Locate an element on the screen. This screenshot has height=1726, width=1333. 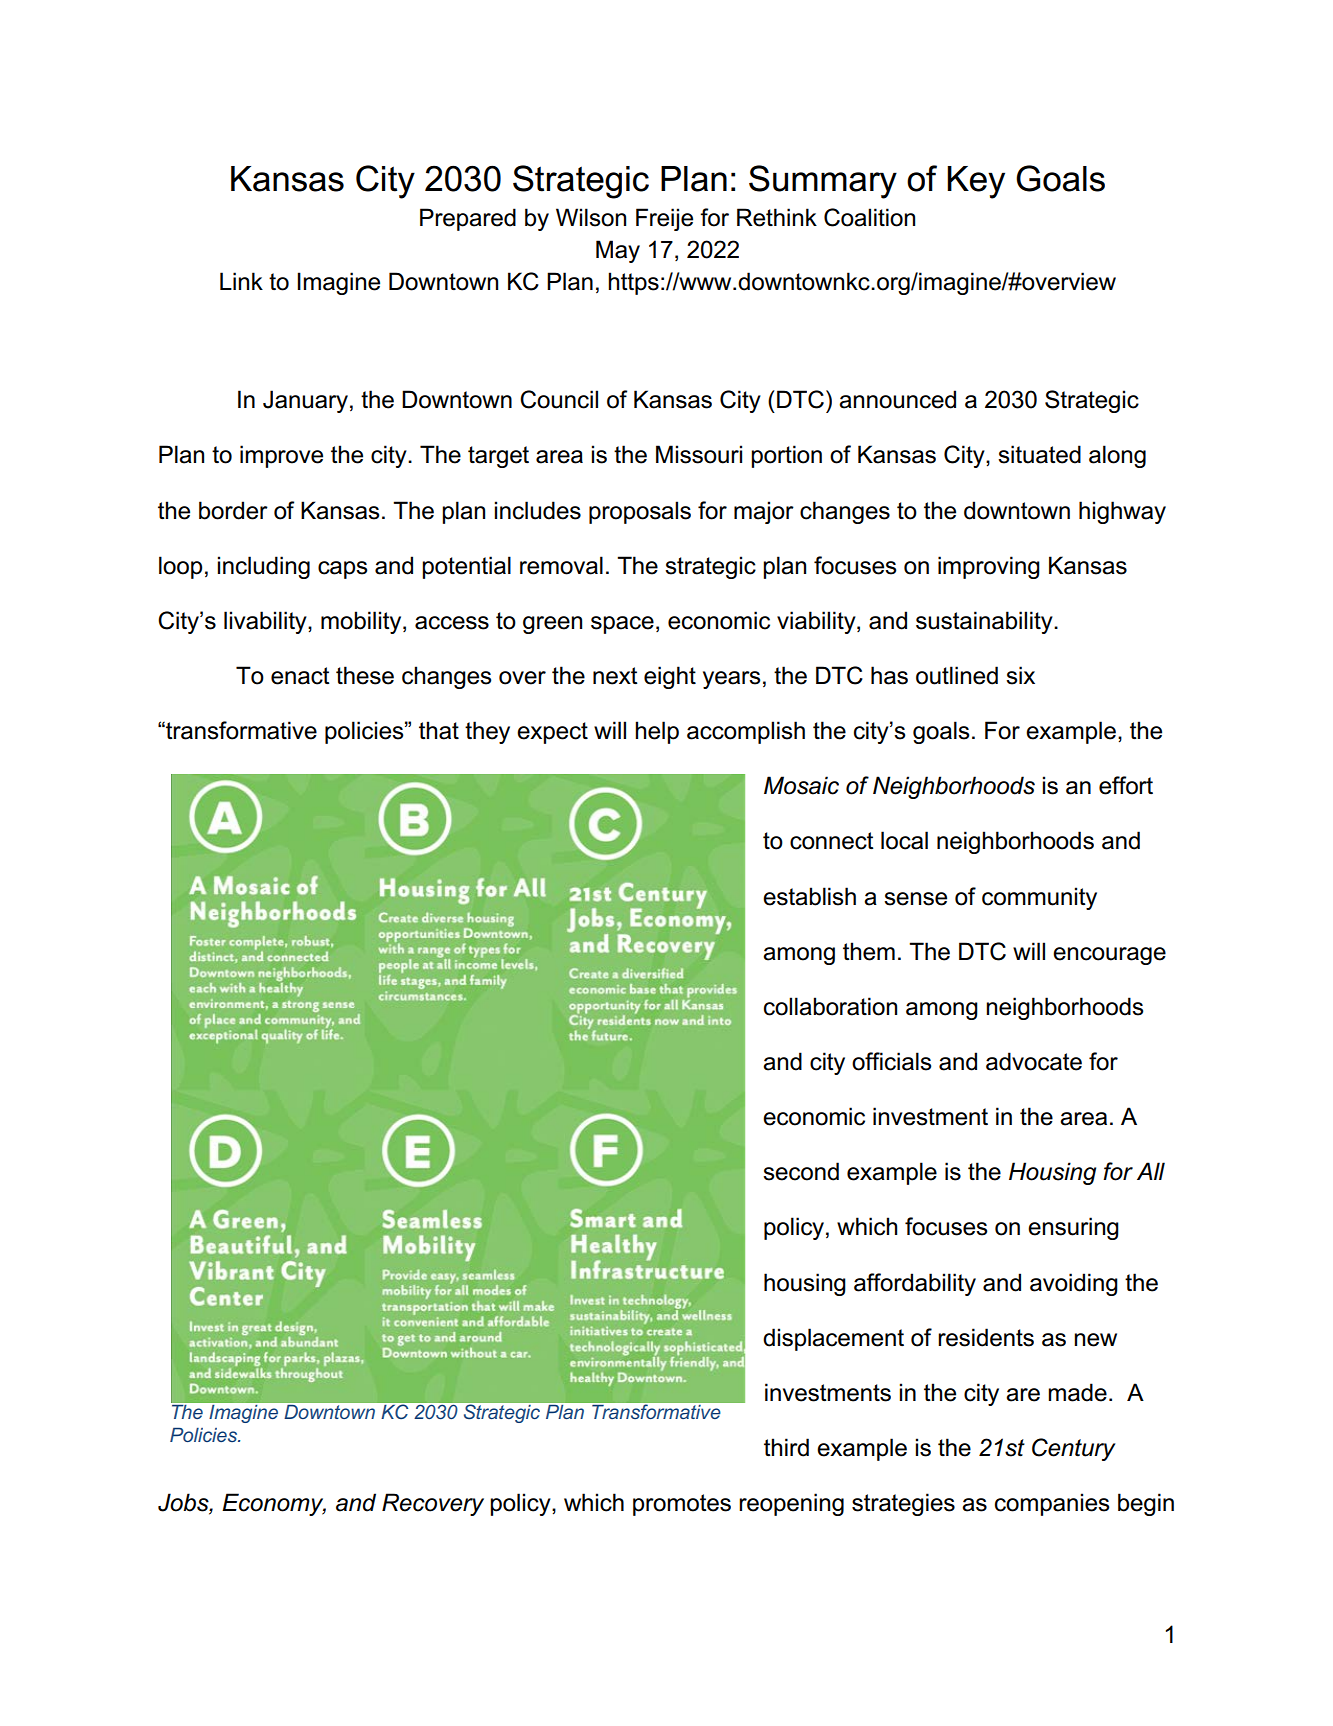
community is located at coordinates (1039, 898).
